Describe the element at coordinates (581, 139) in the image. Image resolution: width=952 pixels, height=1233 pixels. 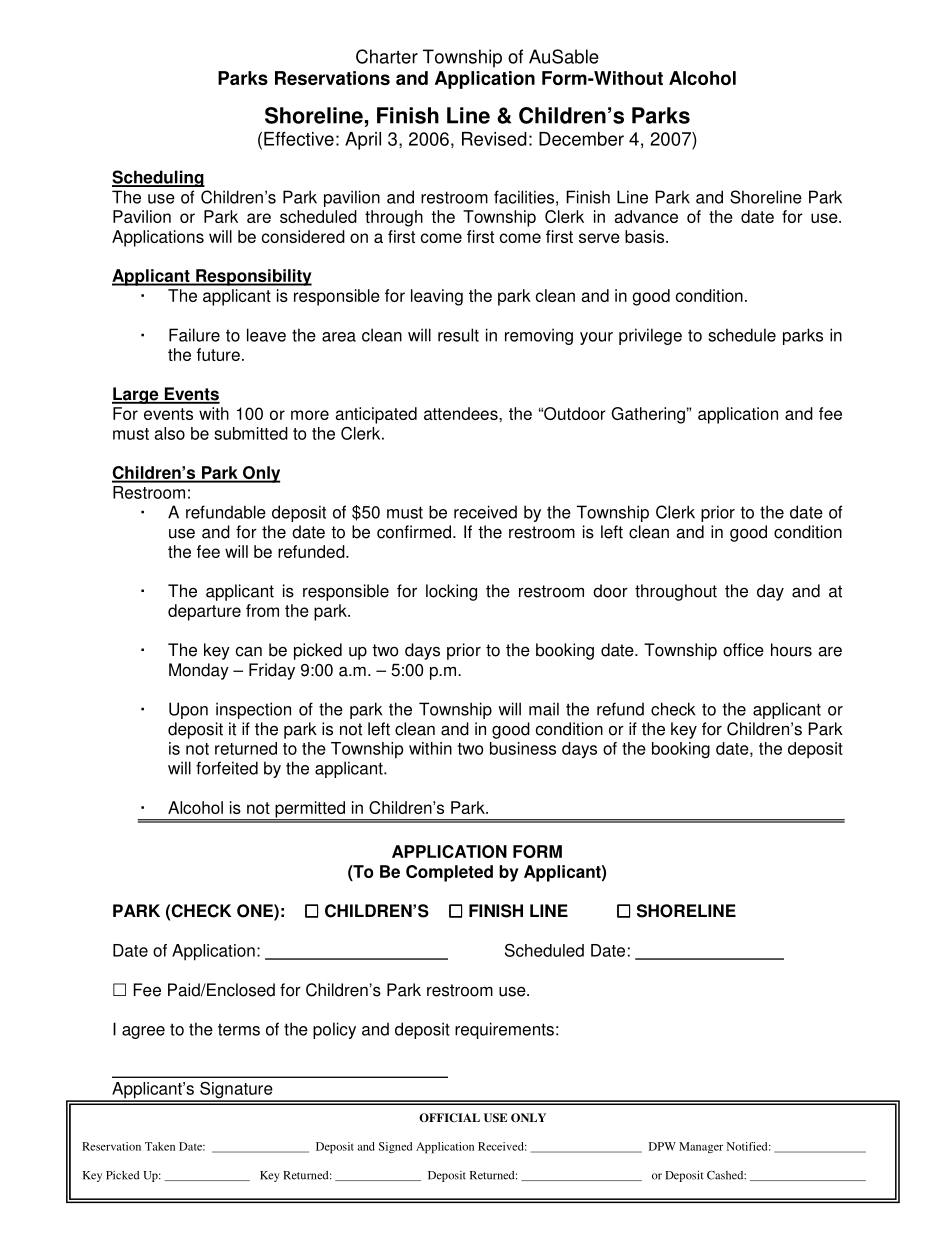
I see `December` at that location.
